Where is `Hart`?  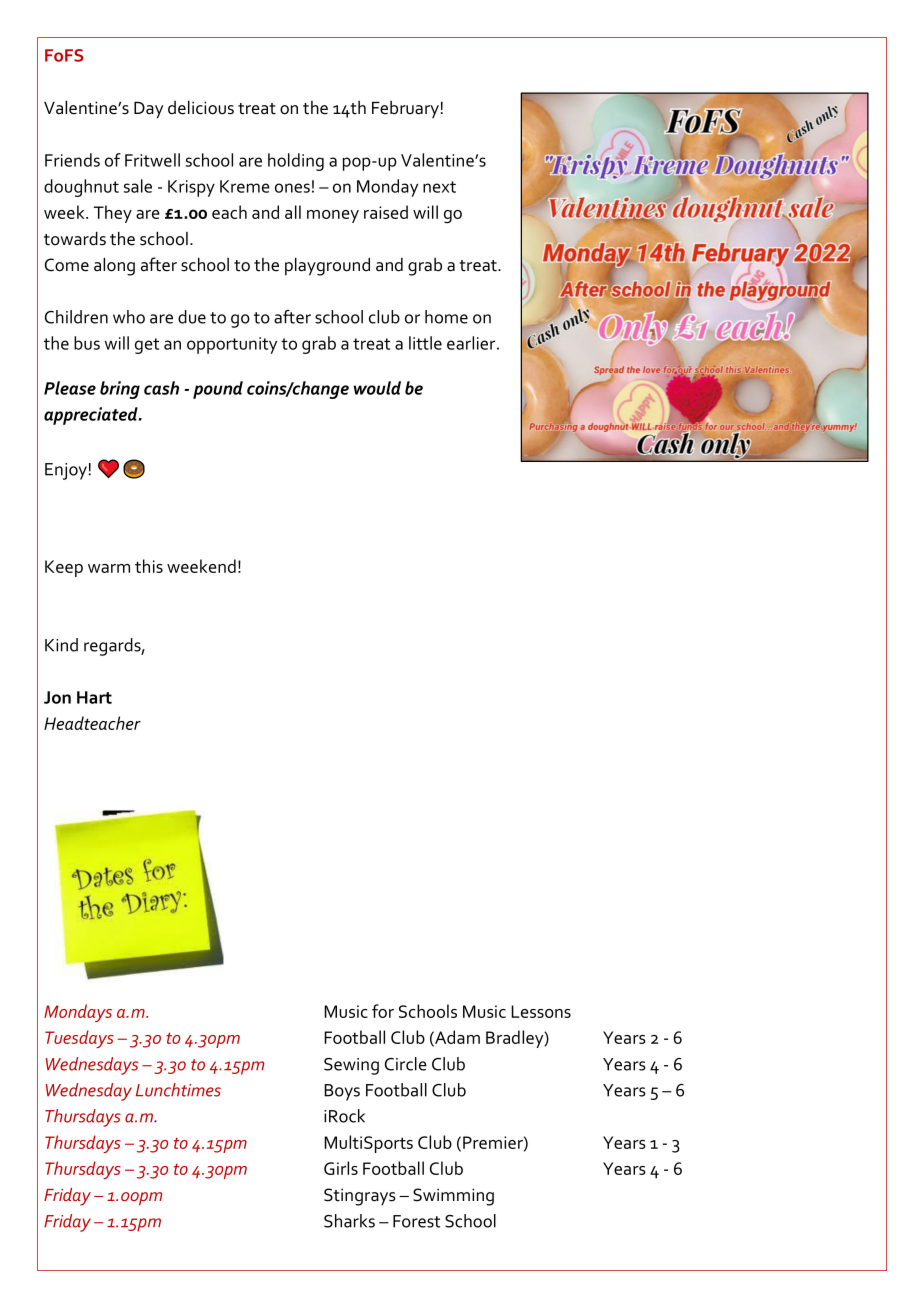 Hart is located at coordinates (94, 697).
